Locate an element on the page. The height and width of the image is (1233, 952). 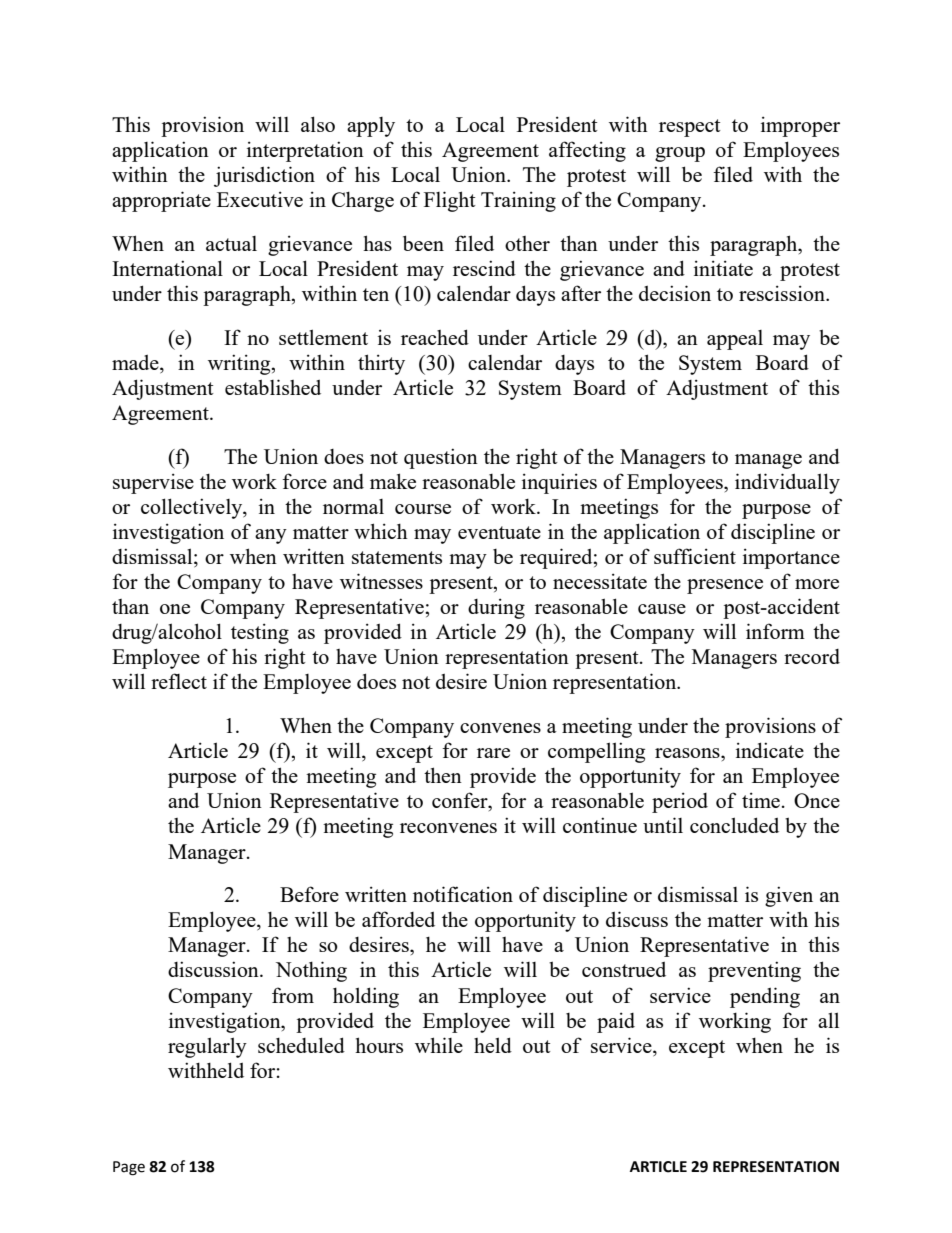
concluded is located at coordinates (734, 825).
